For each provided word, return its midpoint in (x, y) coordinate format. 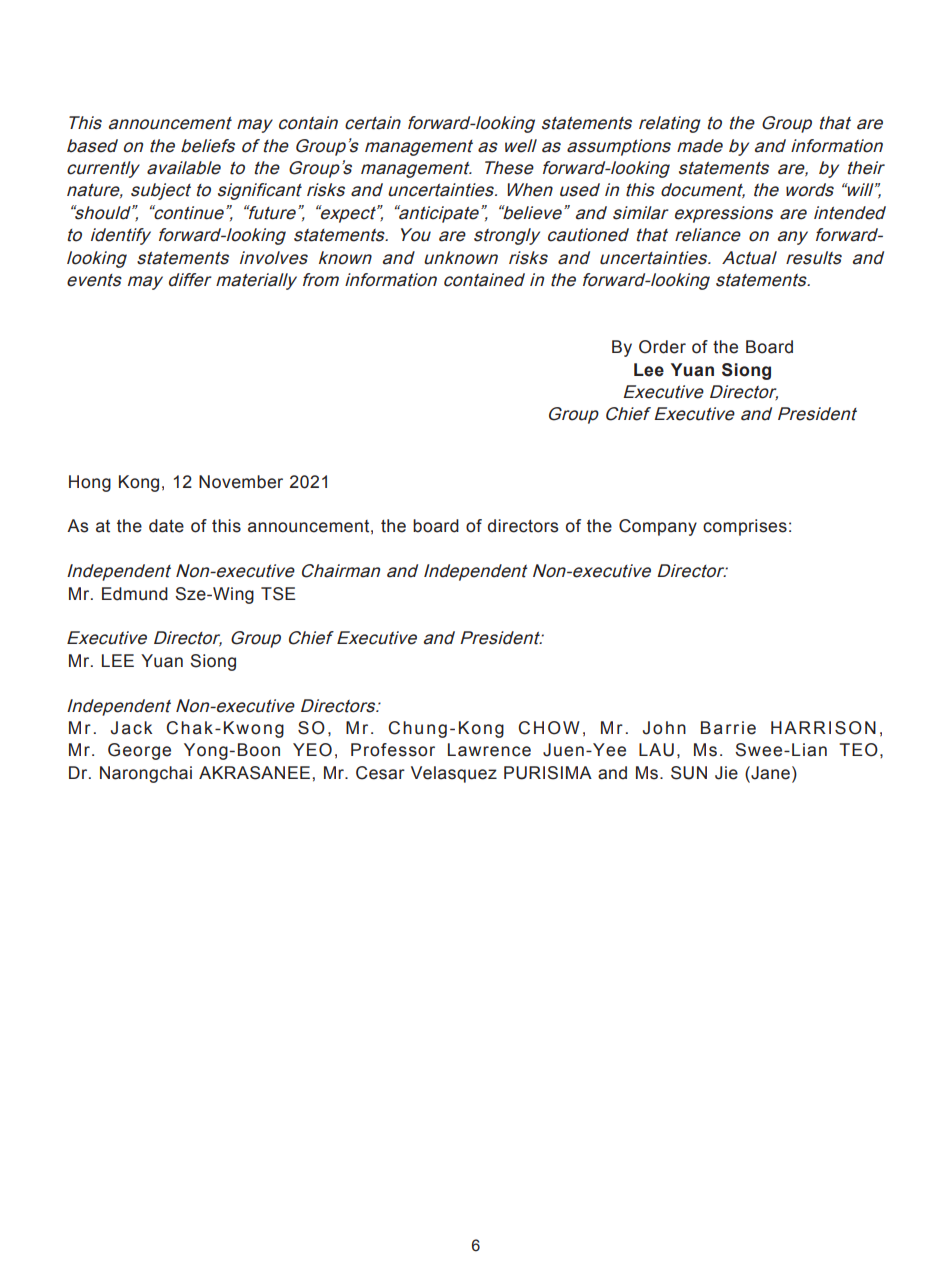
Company (658, 527)
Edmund (135, 594)
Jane (769, 773)
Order (662, 347)
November (241, 482)
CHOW (549, 728)
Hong (90, 483)
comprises (745, 527)
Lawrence (489, 750)
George (139, 751)
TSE (278, 594)
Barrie (728, 728)
